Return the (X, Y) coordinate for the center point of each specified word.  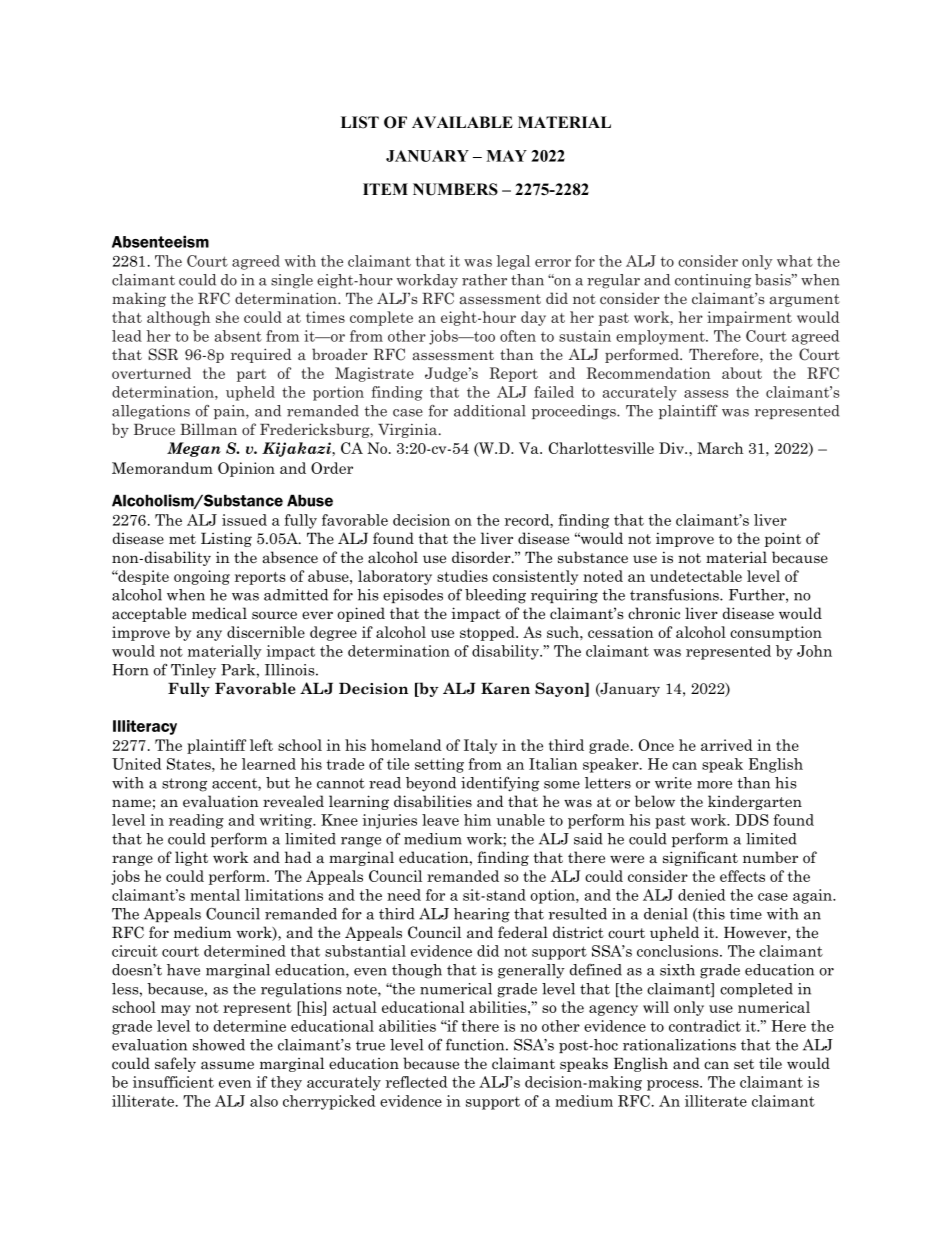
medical (219, 613)
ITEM (385, 189)
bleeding (495, 596)
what (795, 261)
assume (227, 1065)
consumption (776, 633)
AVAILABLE (462, 122)
